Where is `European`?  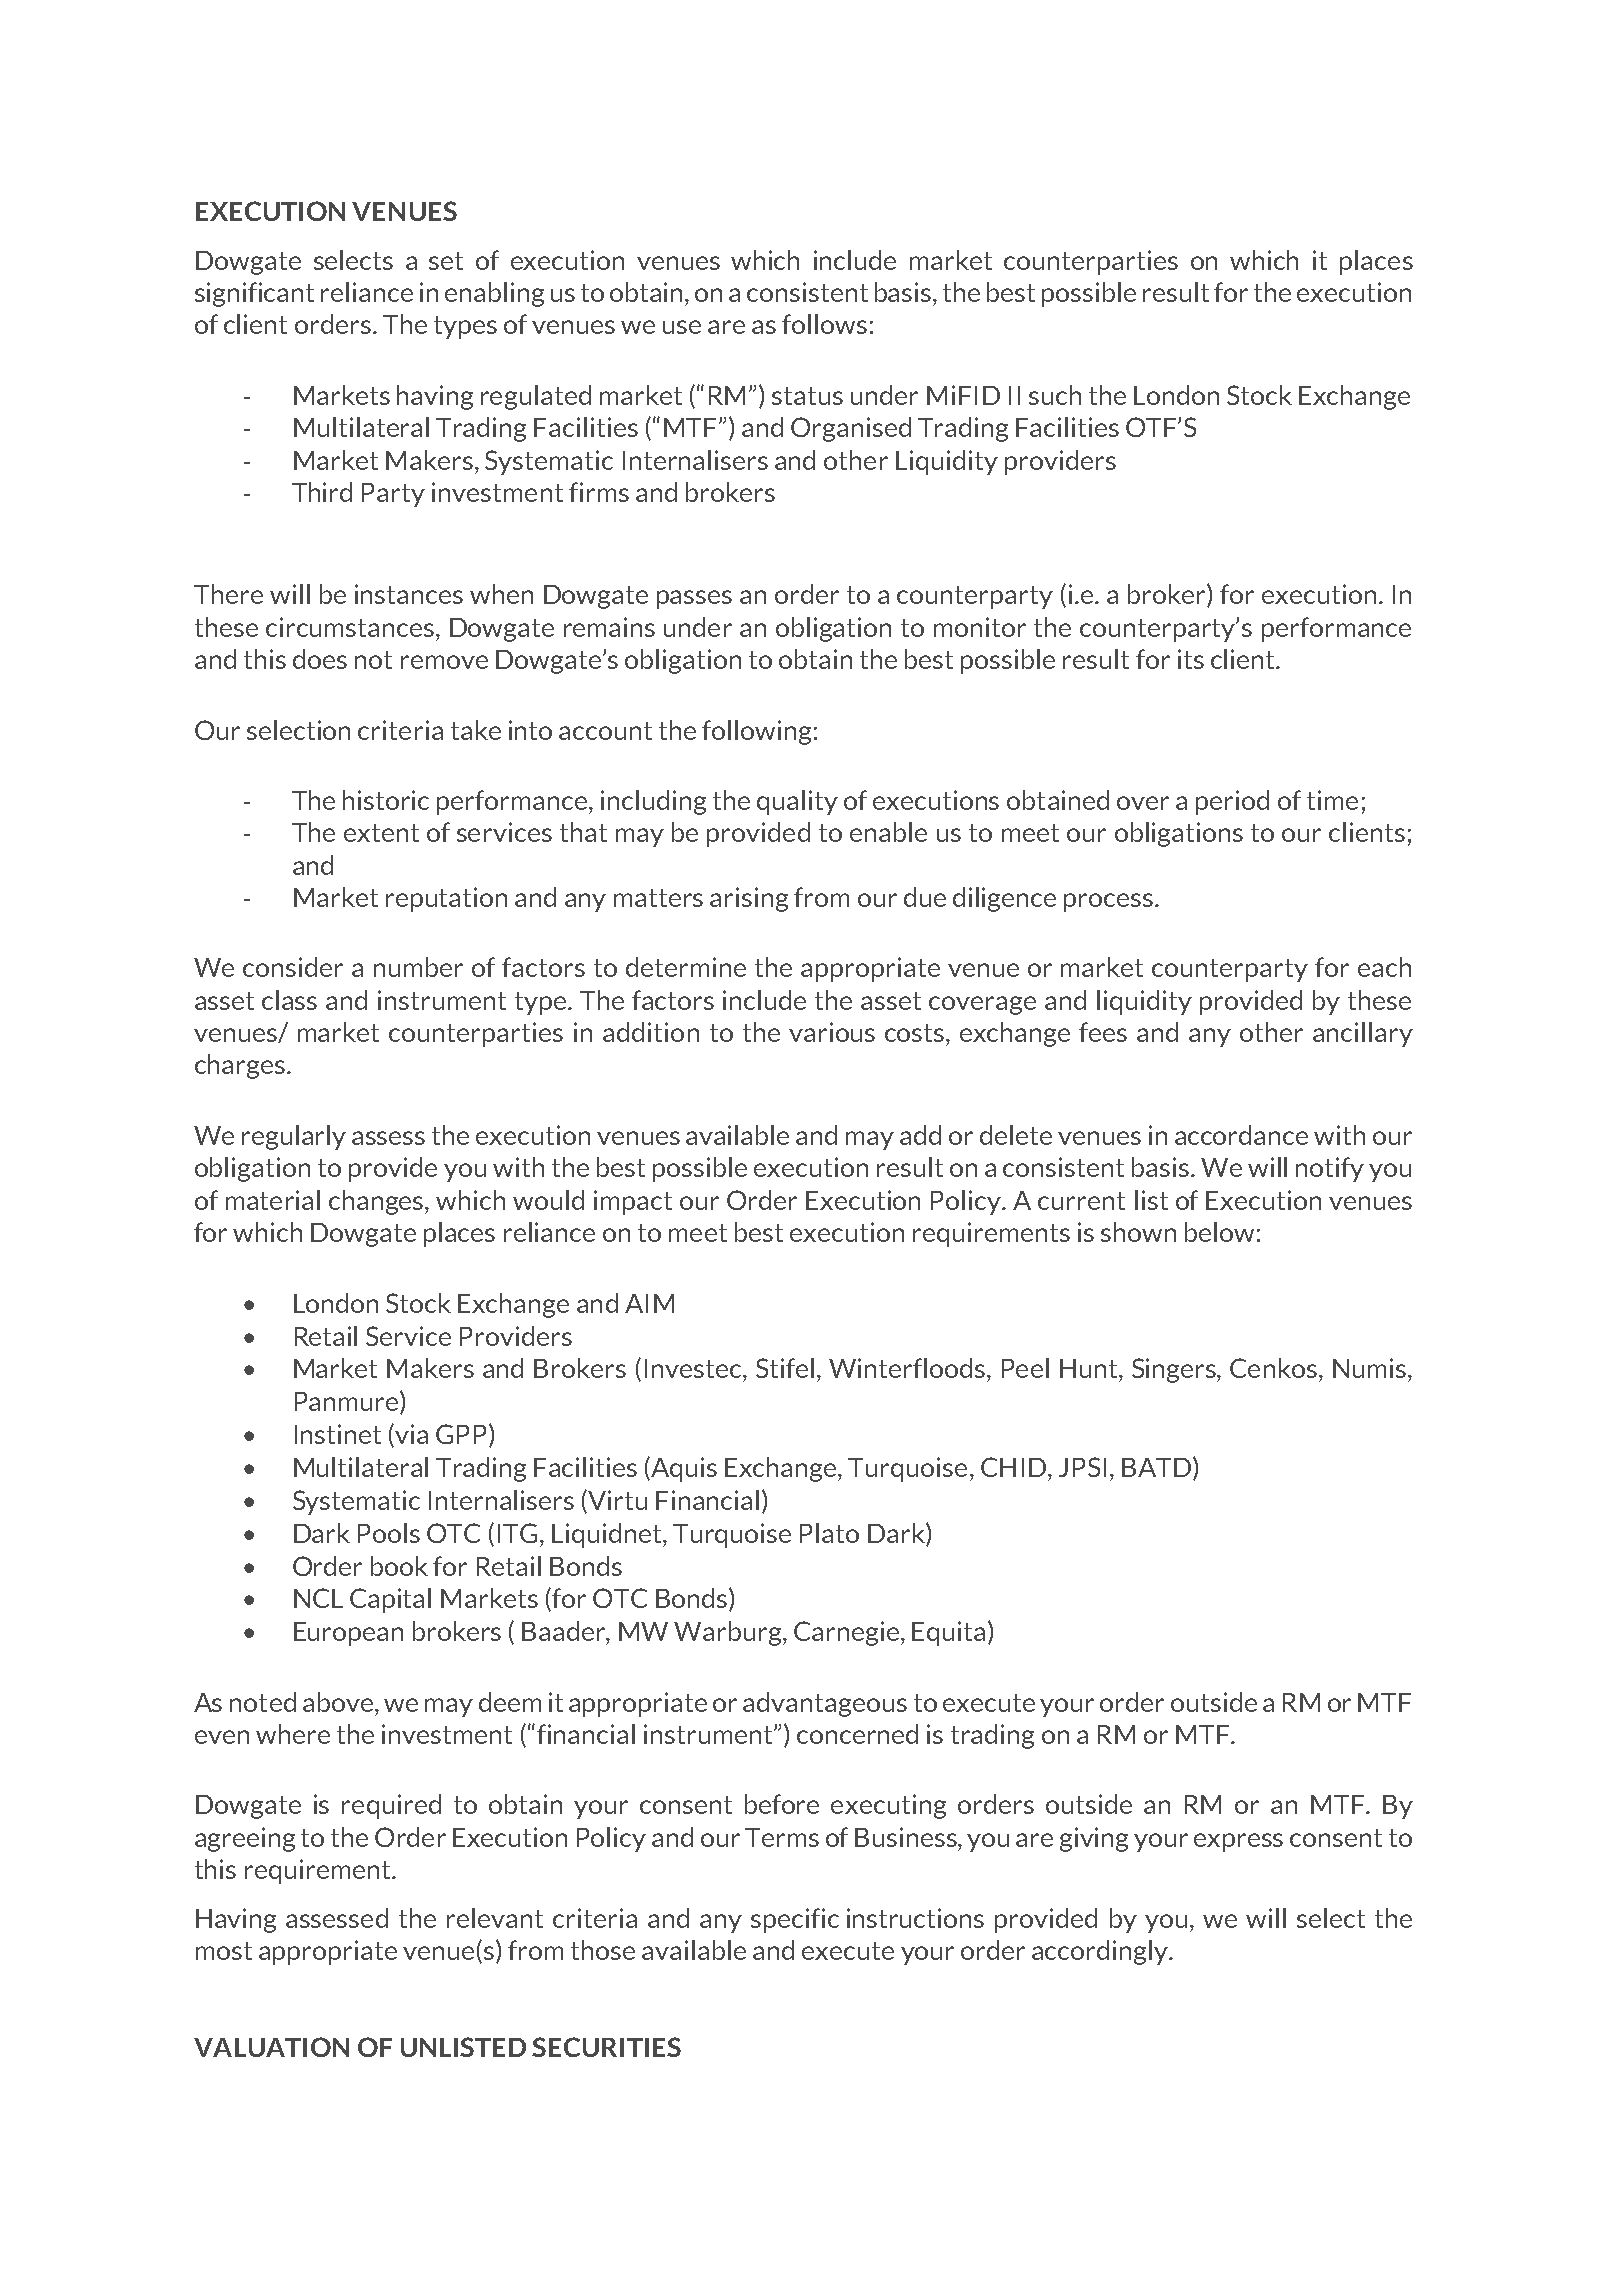 European is located at coordinates (348, 1634).
